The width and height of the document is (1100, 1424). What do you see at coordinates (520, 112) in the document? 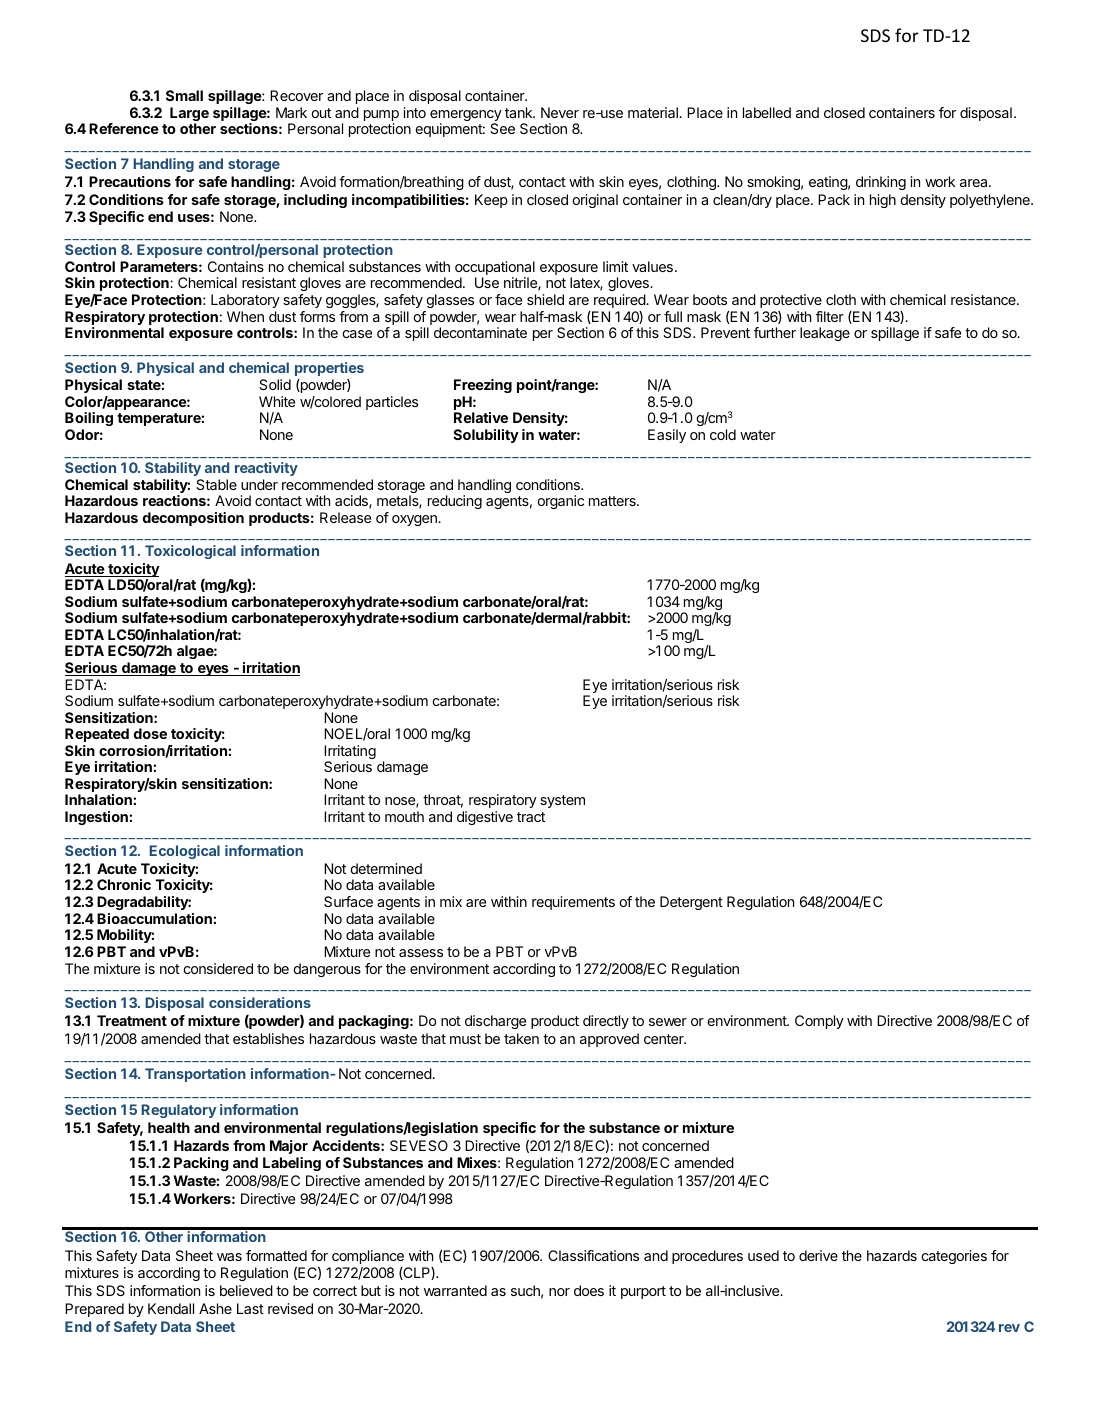
I see `tank` at bounding box center [520, 112].
